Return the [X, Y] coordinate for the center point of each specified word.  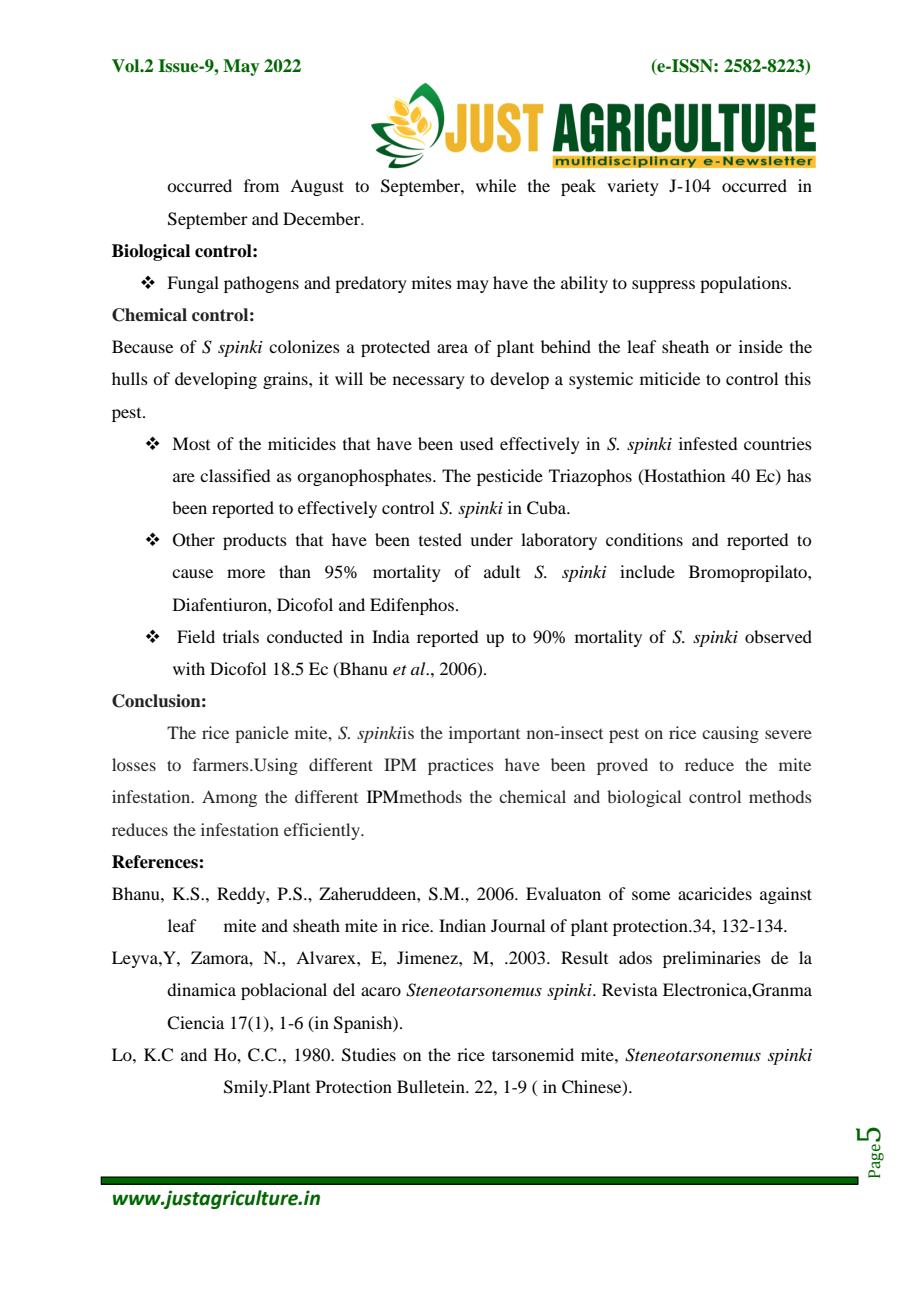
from [261, 185]
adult [502, 571]
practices [460, 766]
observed [778, 636]
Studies [369, 1055]
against [786, 895]
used [476, 443]
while [496, 185]
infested [708, 443]
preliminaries [712, 959]
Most [191, 443]
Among [229, 798]
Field [196, 636]
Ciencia [195, 1023]
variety [633, 187]
